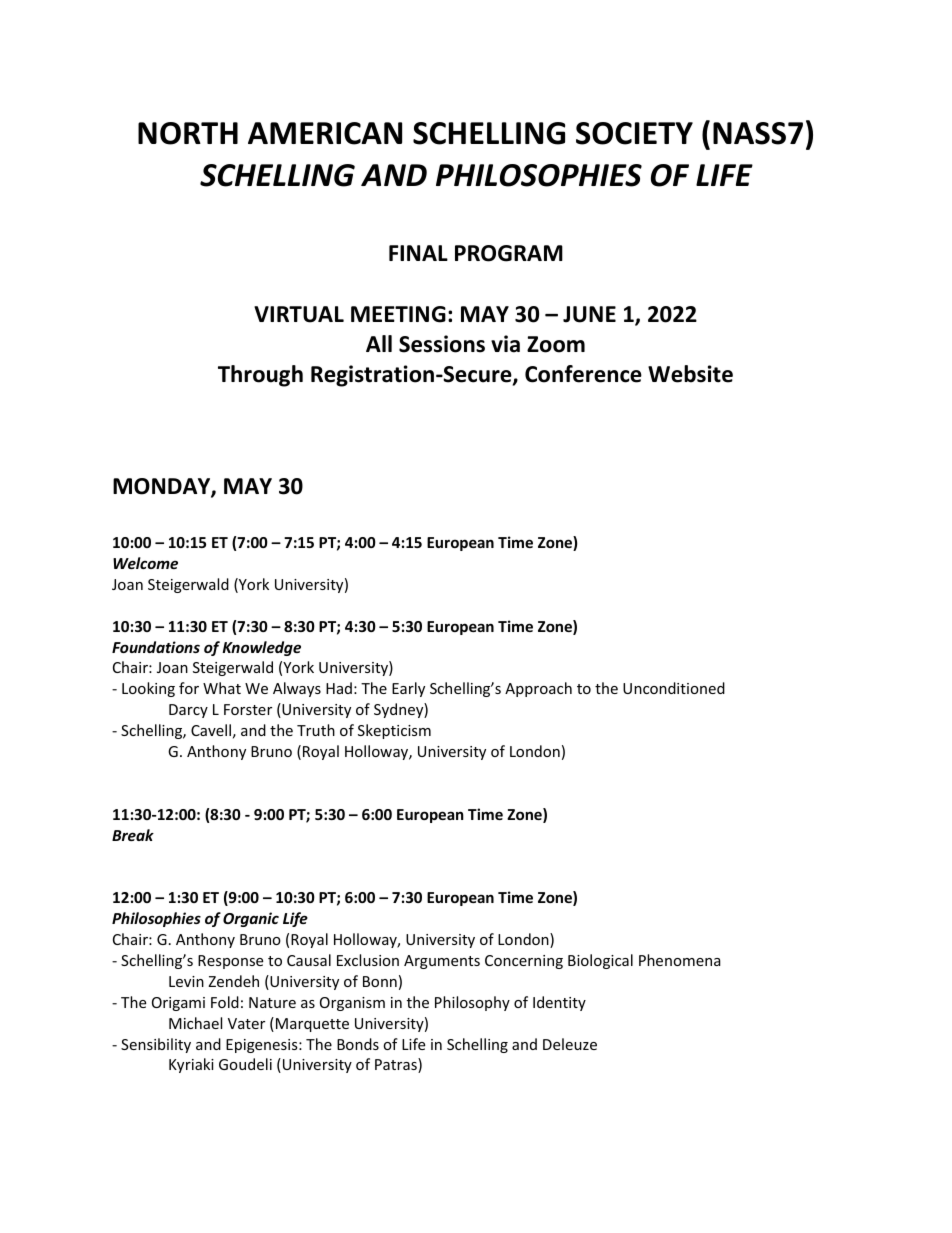  I want to click on NORTH, so click(188, 133).
